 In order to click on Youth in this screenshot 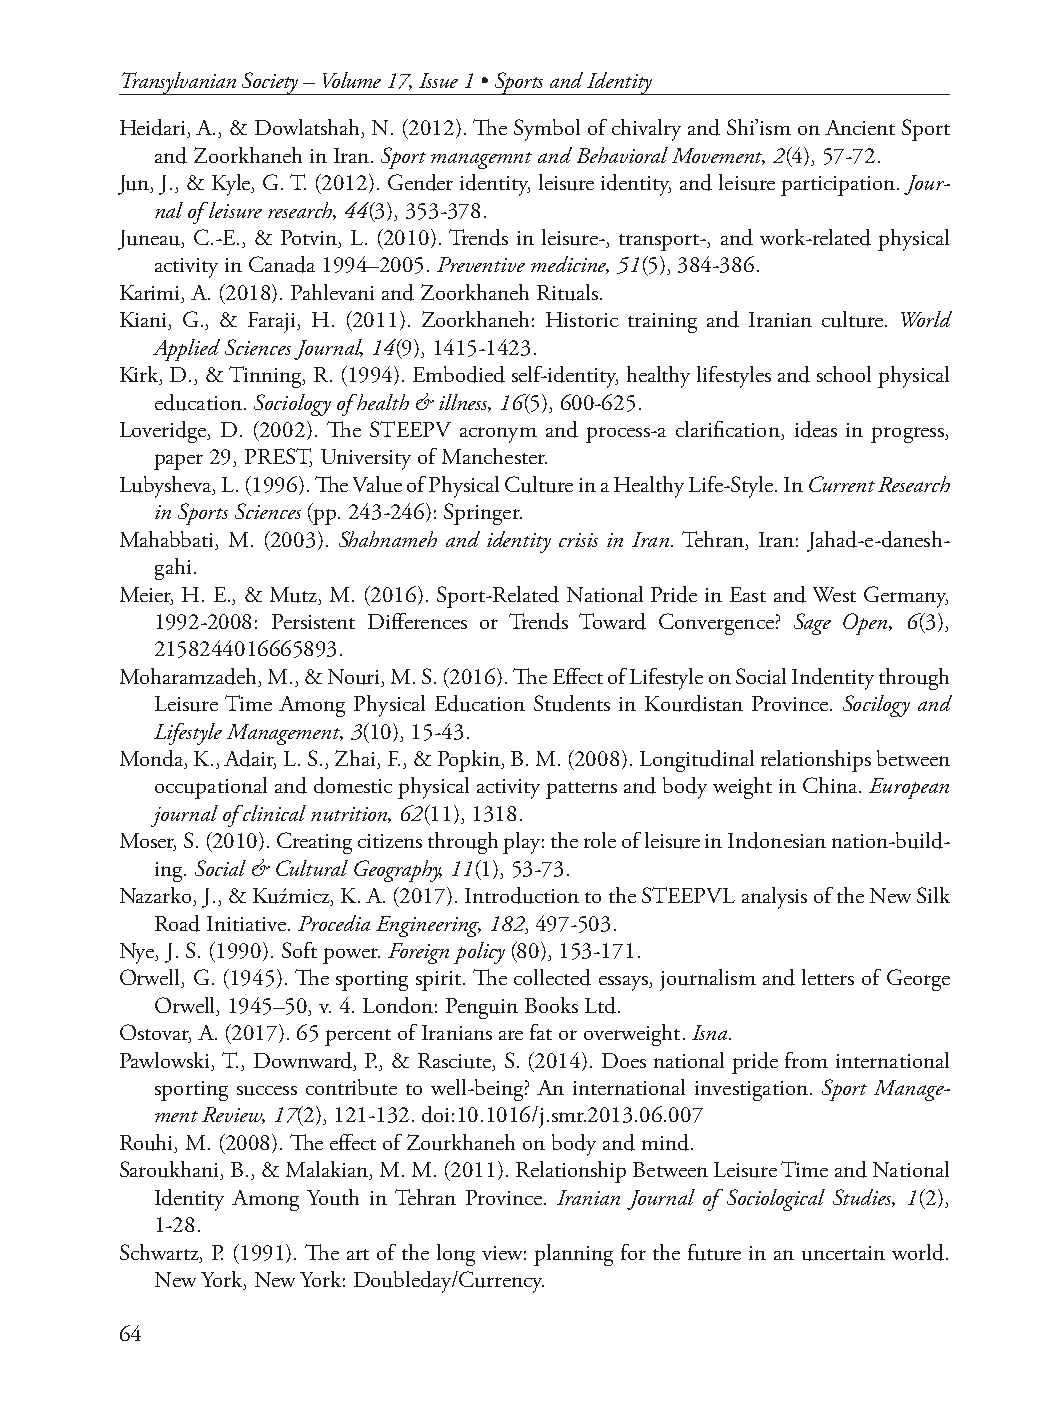, I will do `click(333, 1197)`.
